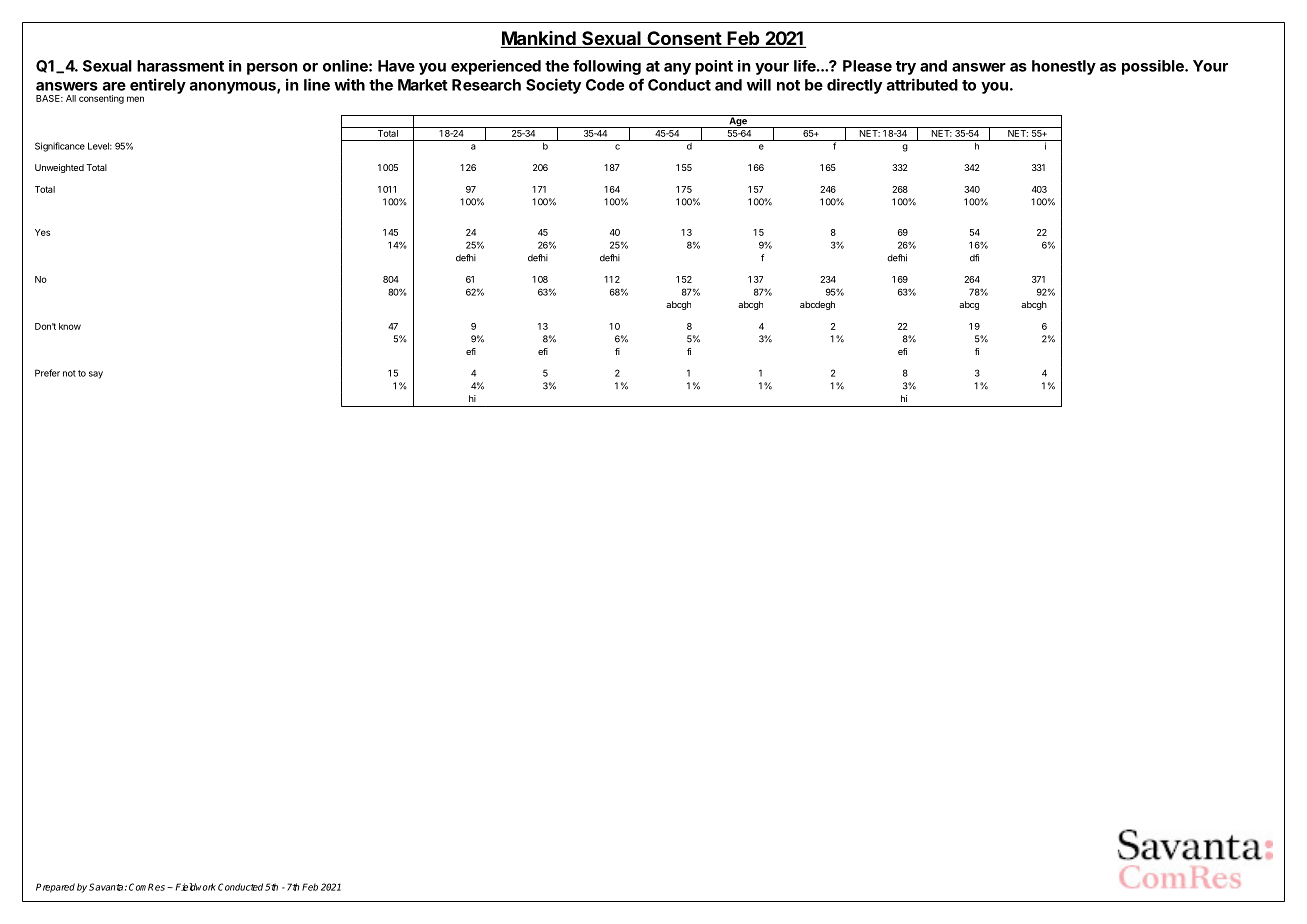 The height and width of the screenshot is (924, 1307). I want to click on harassment, so click(180, 66).
